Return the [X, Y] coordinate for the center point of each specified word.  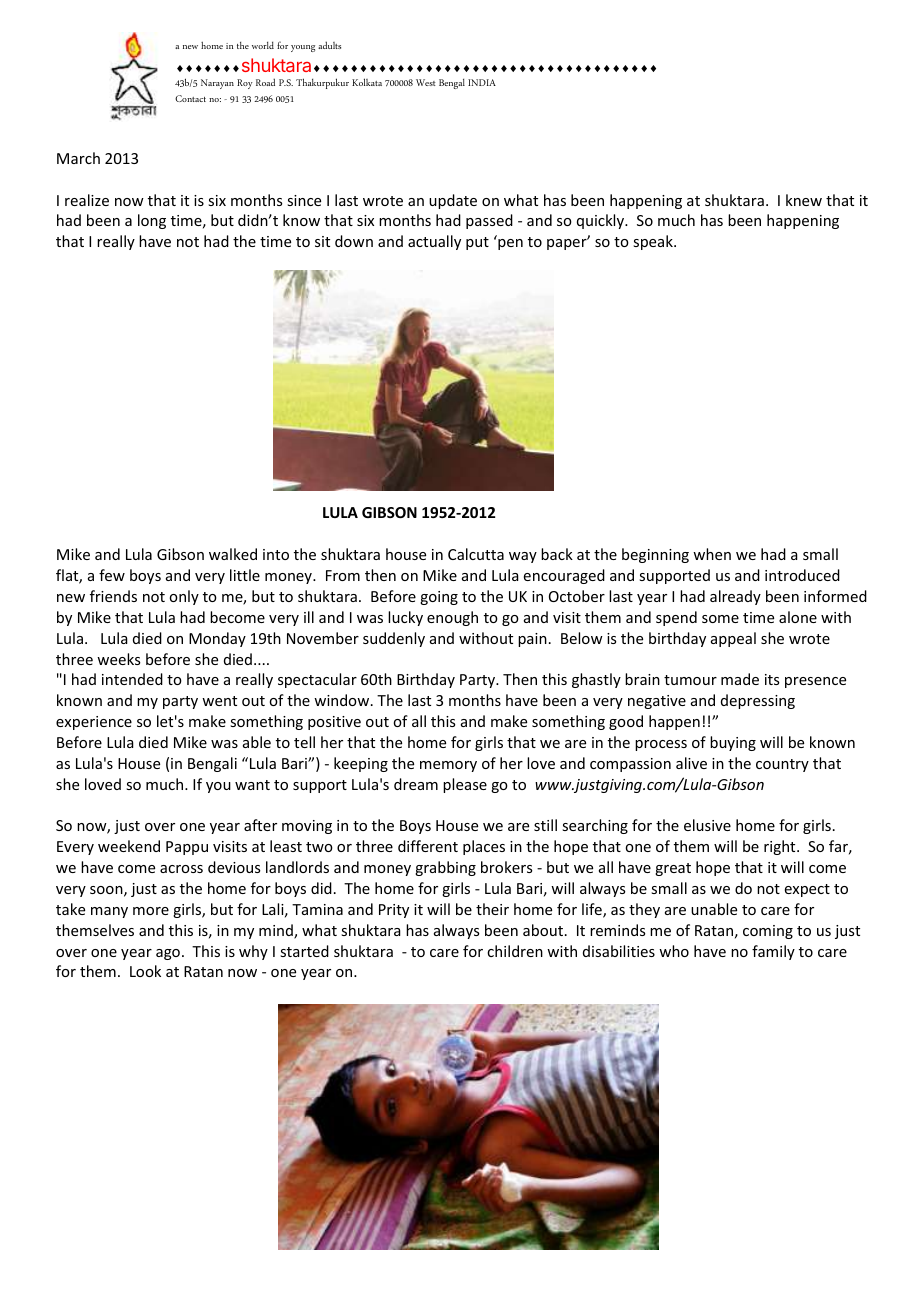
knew [804, 200]
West [426, 82]
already [735, 597]
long [152, 221]
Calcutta [476, 554]
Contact [190, 98]
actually [434, 242]
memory [448, 766]
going [439, 598]
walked [233, 554]
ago [168, 954]
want [252, 785]
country [782, 765]
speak [654, 242]
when [712, 554]
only [184, 597]
